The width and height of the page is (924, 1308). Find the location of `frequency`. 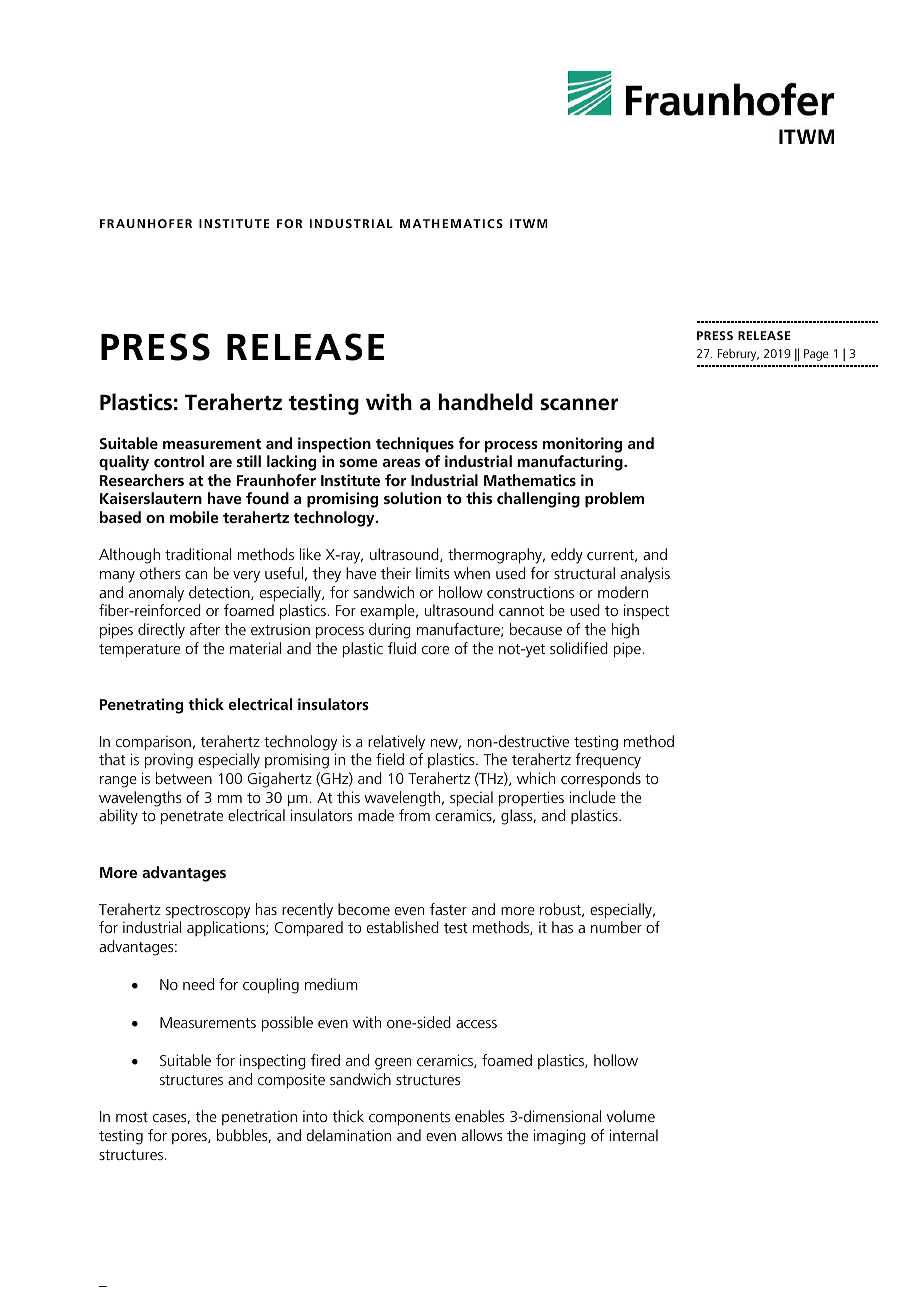

frequency is located at coordinates (608, 761).
